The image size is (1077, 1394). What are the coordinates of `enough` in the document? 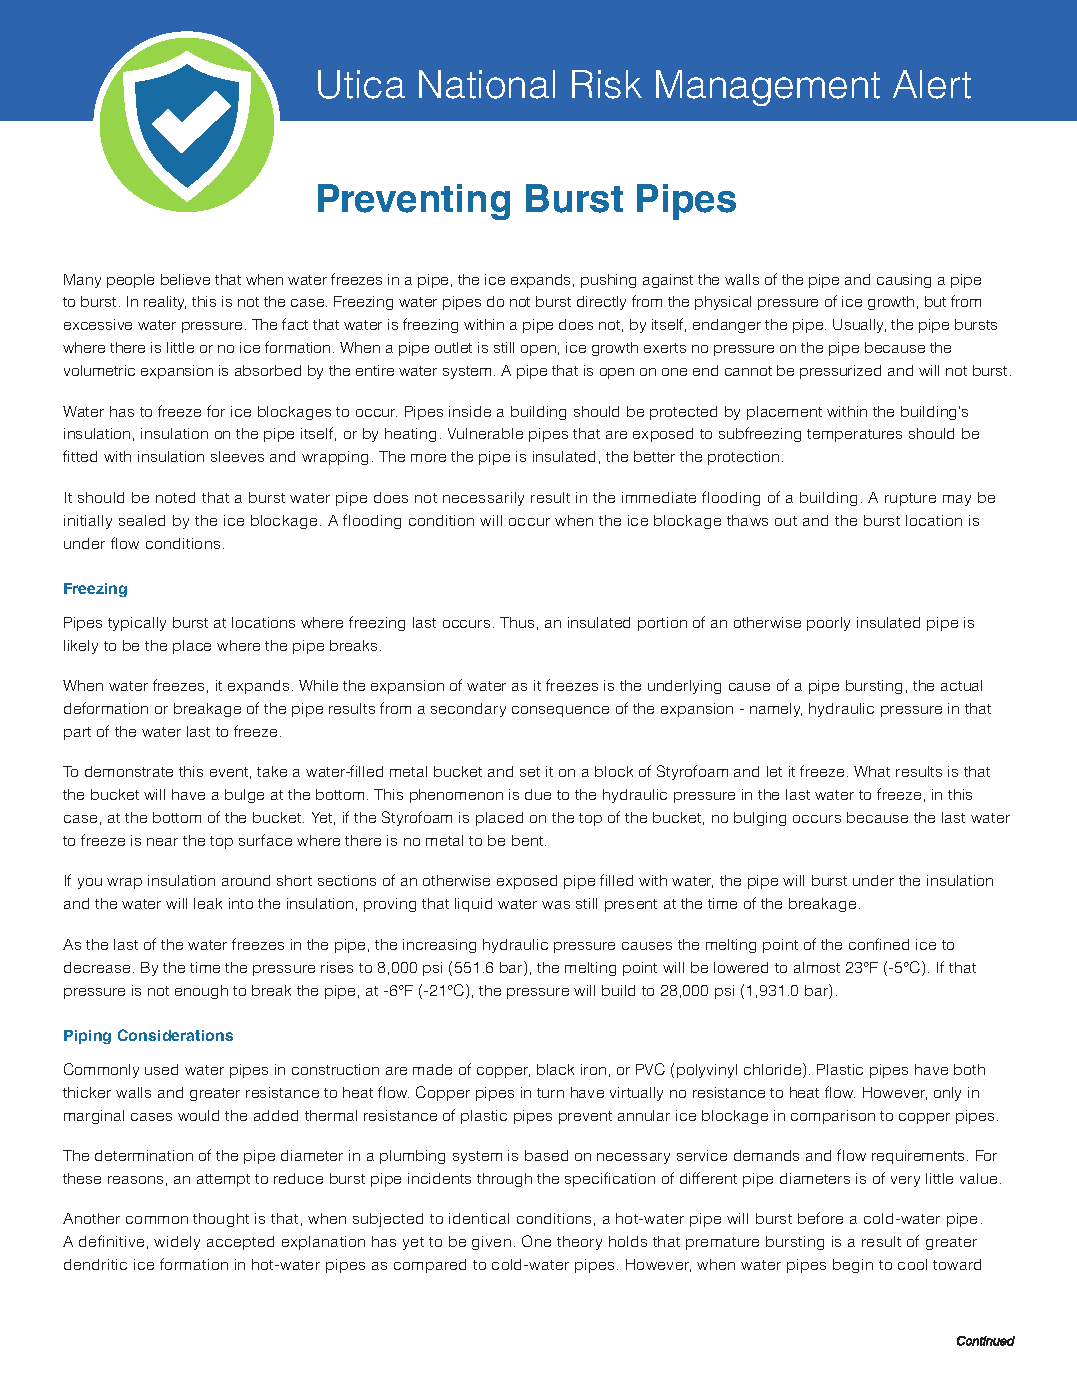 It's located at (201, 992).
